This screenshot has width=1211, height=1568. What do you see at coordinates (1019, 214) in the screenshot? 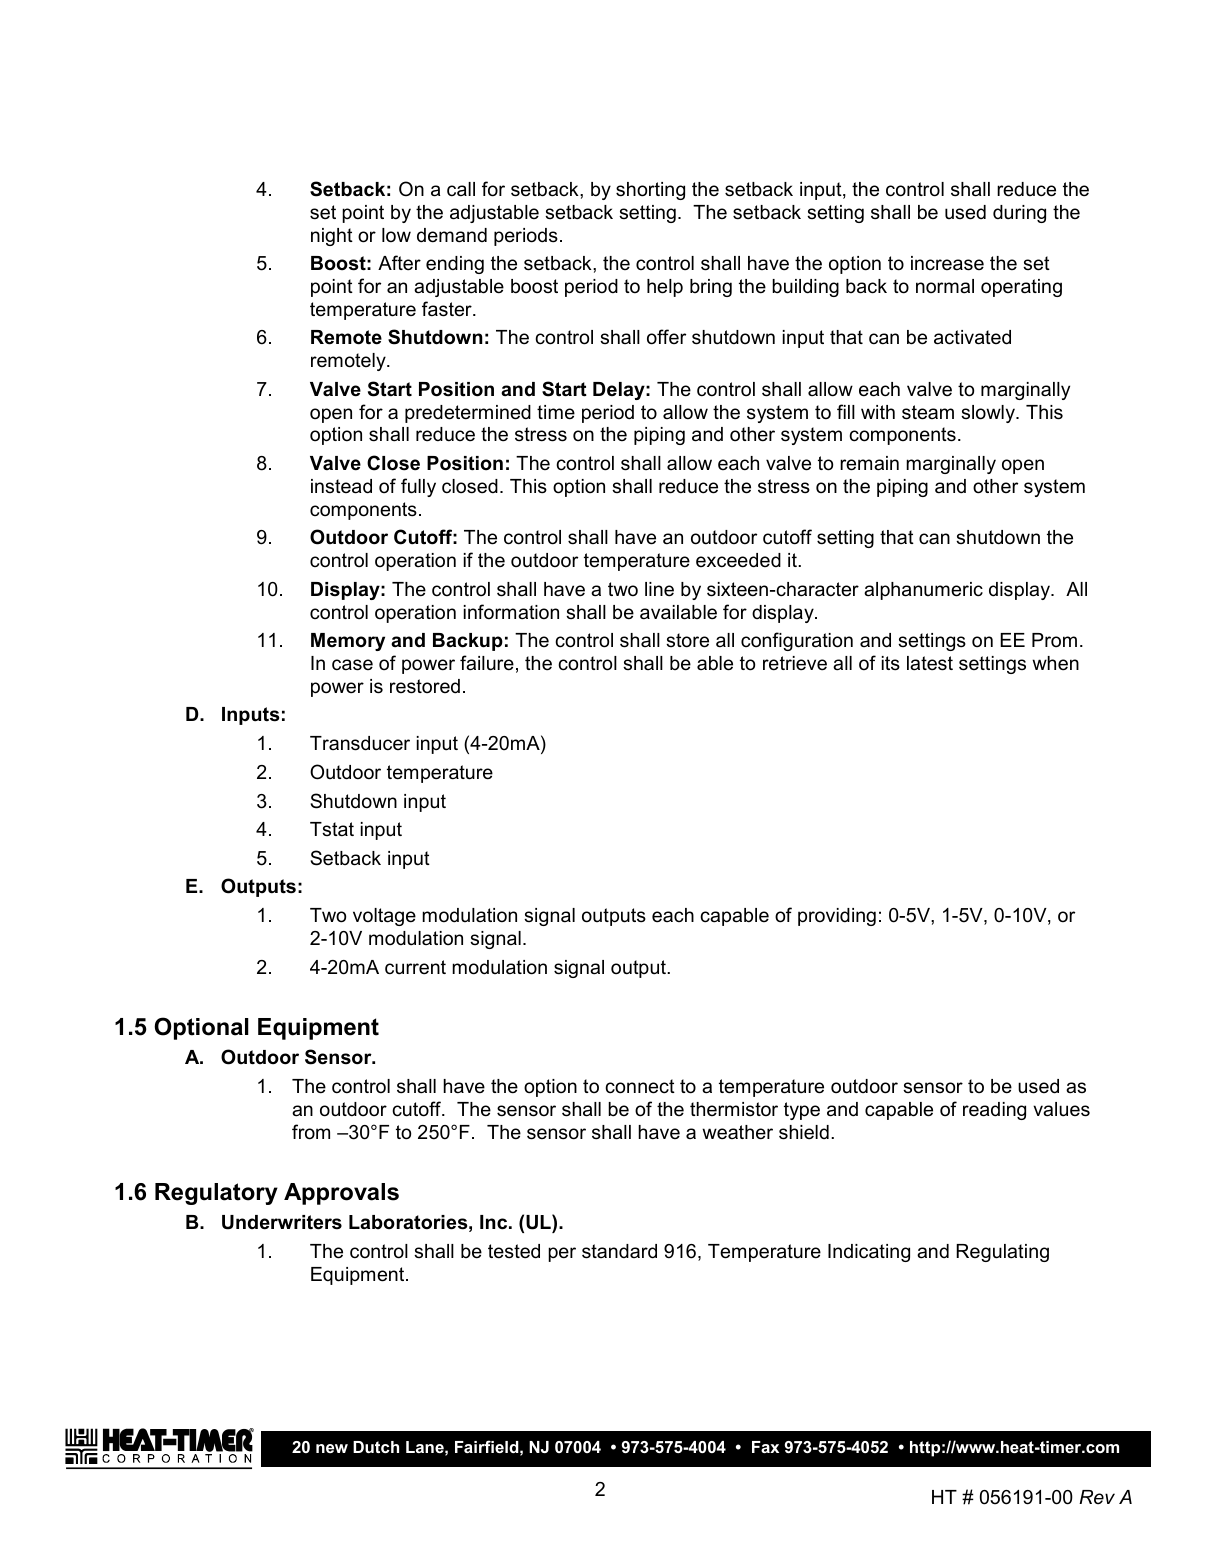
I see `during` at bounding box center [1019, 214].
